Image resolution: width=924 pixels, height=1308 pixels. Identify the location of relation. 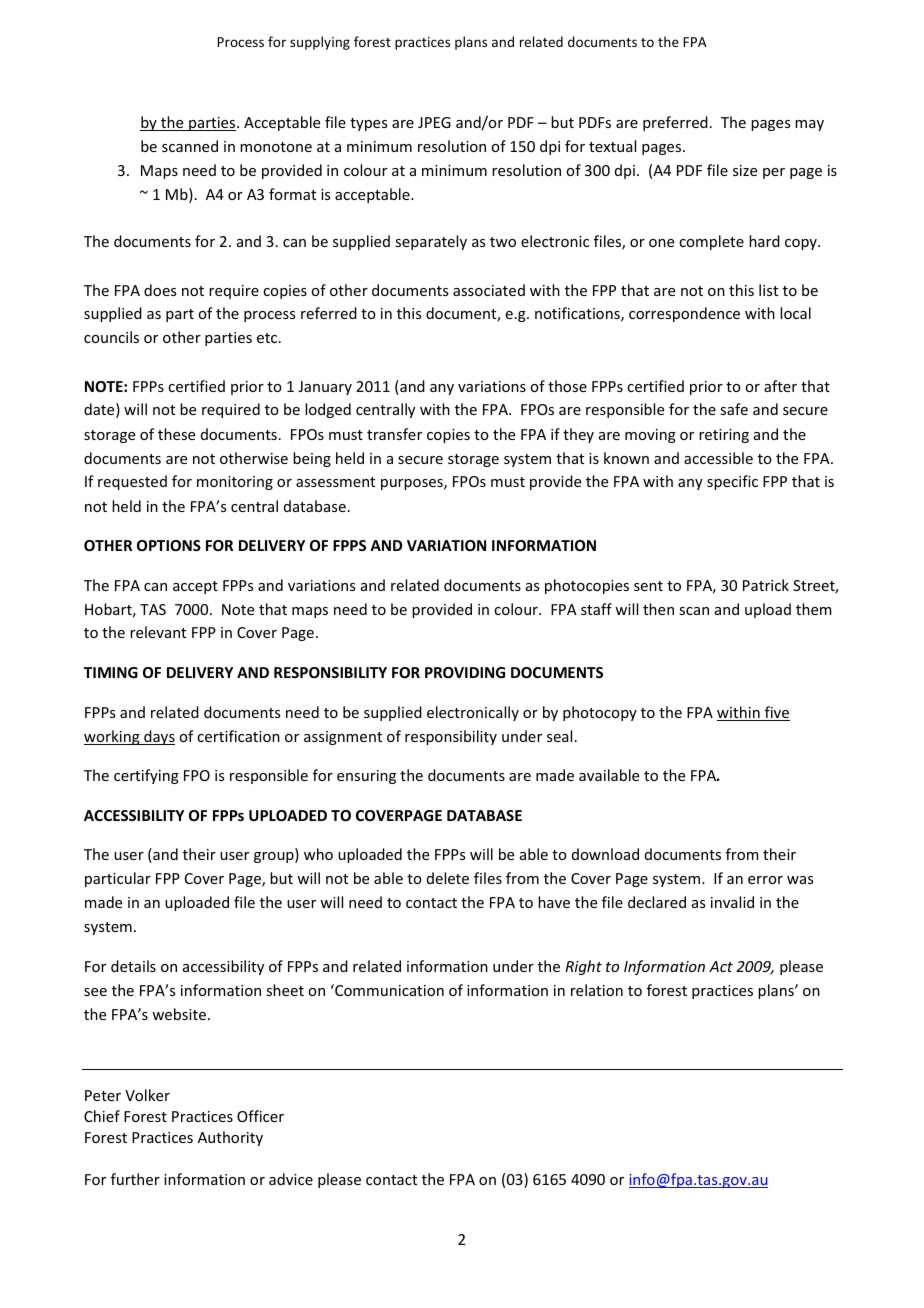
(597, 990).
